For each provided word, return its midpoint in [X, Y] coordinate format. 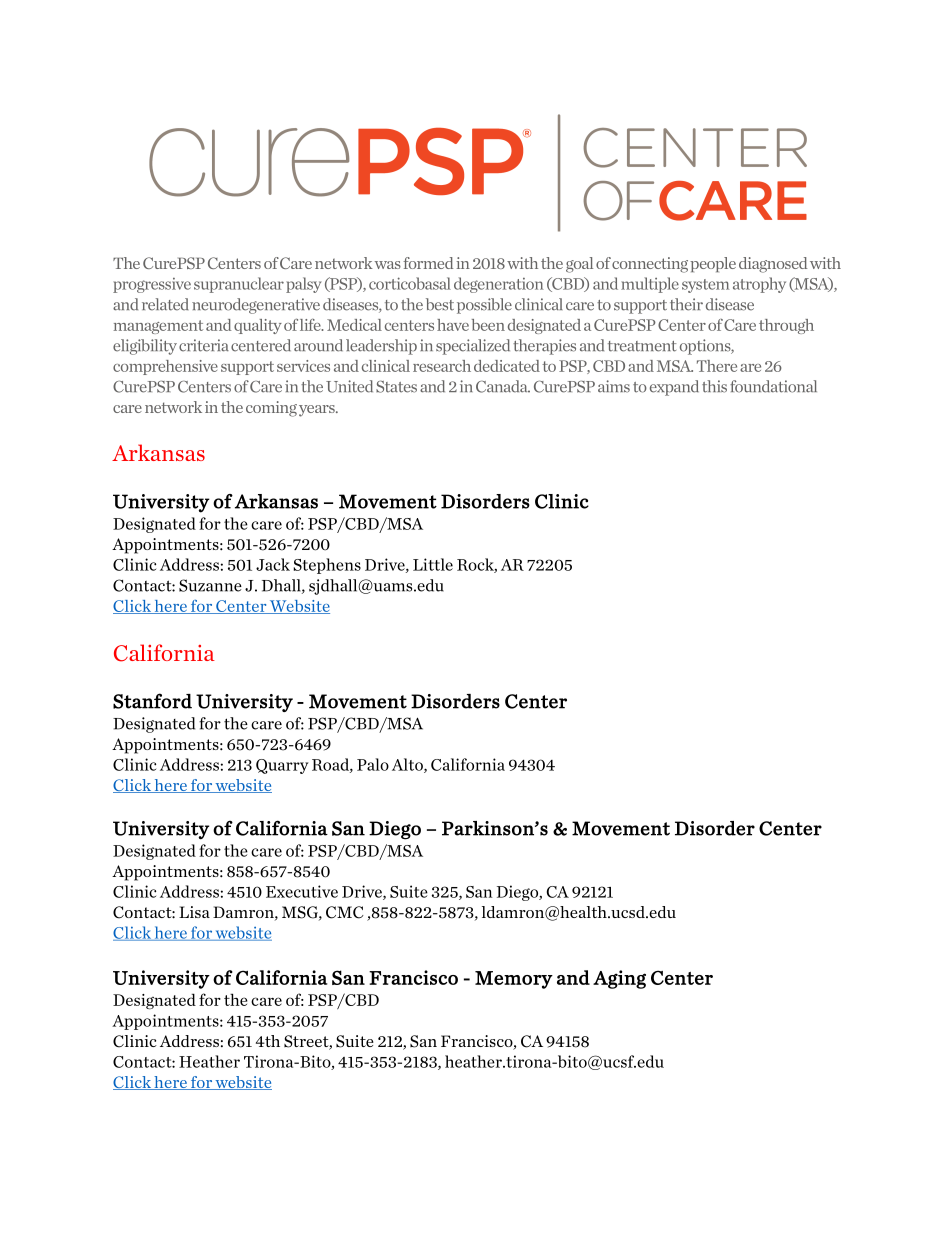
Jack [273, 564]
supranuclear [239, 285]
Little [433, 564]
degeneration [499, 285]
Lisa [194, 912]
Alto [408, 765]
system [705, 286]
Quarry [282, 766]
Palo [373, 764]
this [714, 386]
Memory [514, 980]
